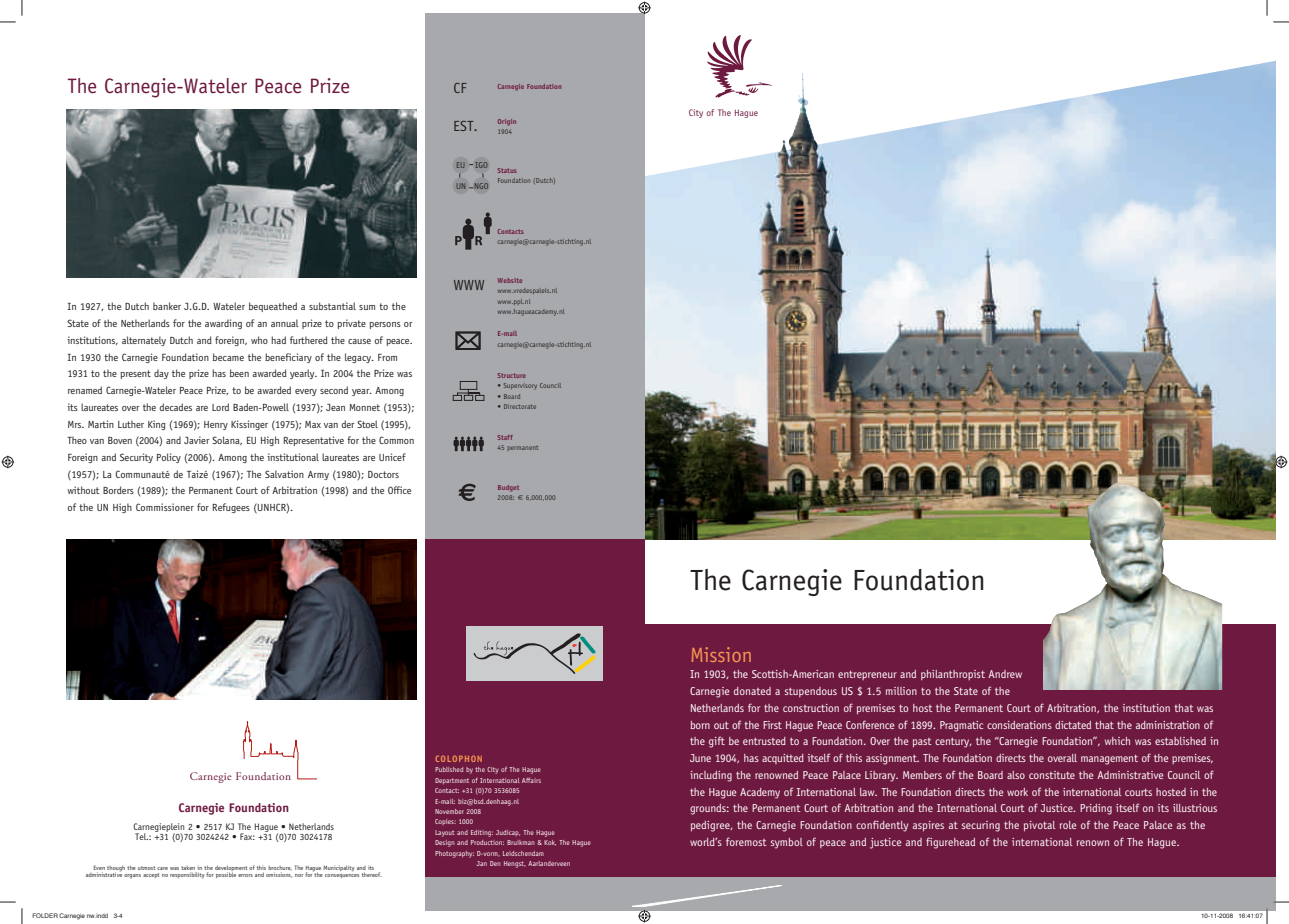 The image size is (1289, 924). I want to click on Budget, so click(508, 488).
